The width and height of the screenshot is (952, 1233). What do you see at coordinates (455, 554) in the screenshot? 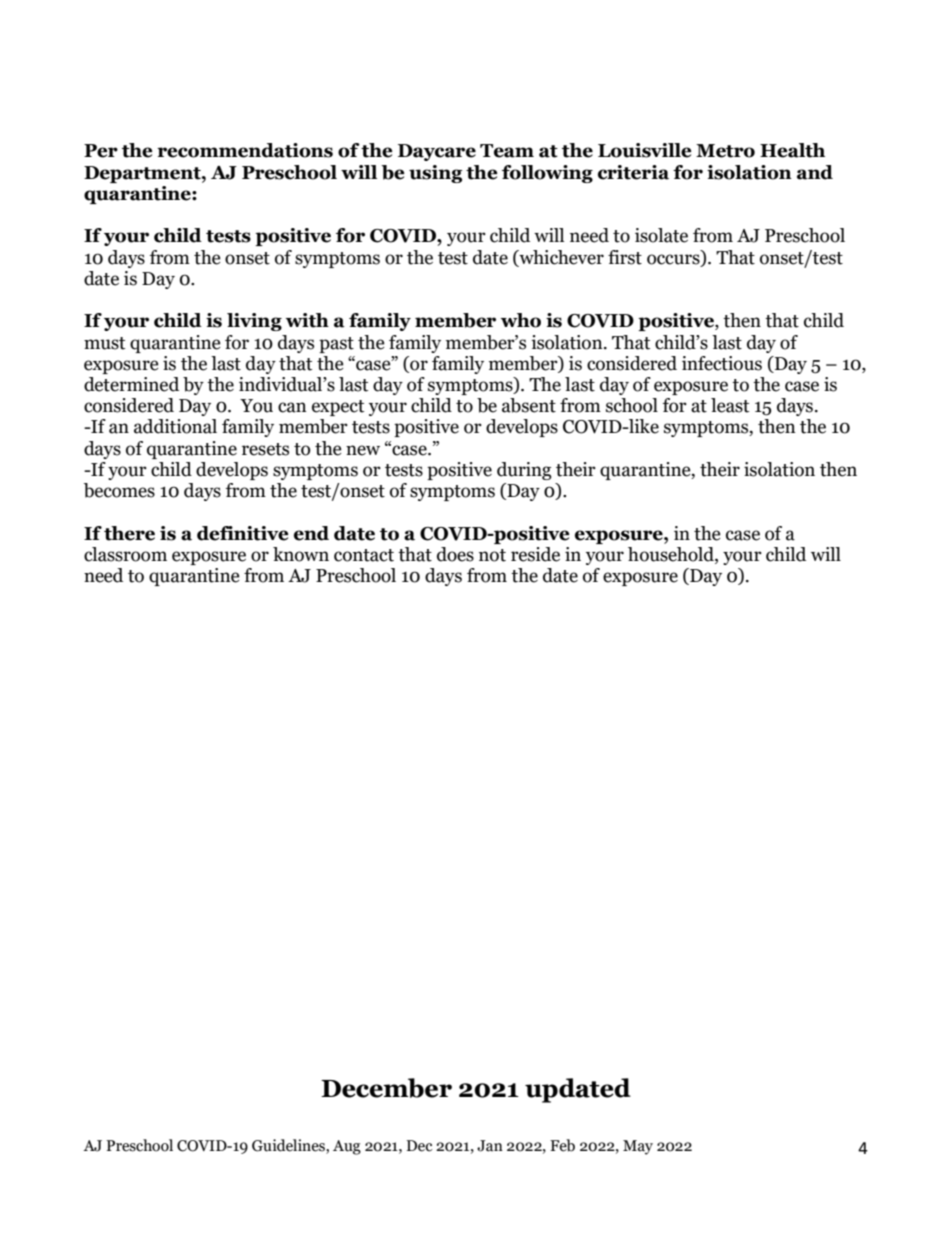
I see `does` at bounding box center [455, 554].
